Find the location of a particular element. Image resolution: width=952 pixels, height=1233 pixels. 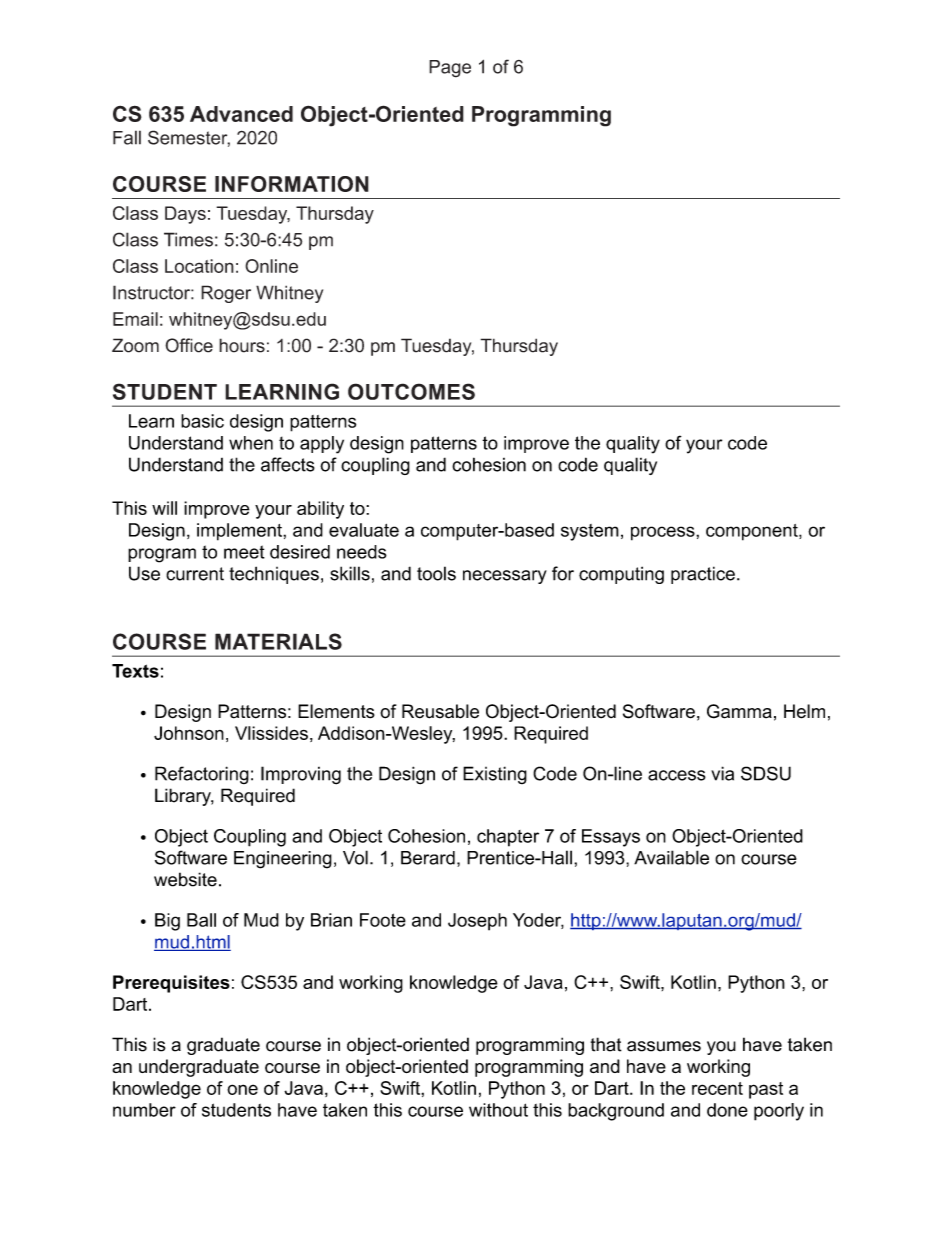

number is located at coordinates (144, 1110).
